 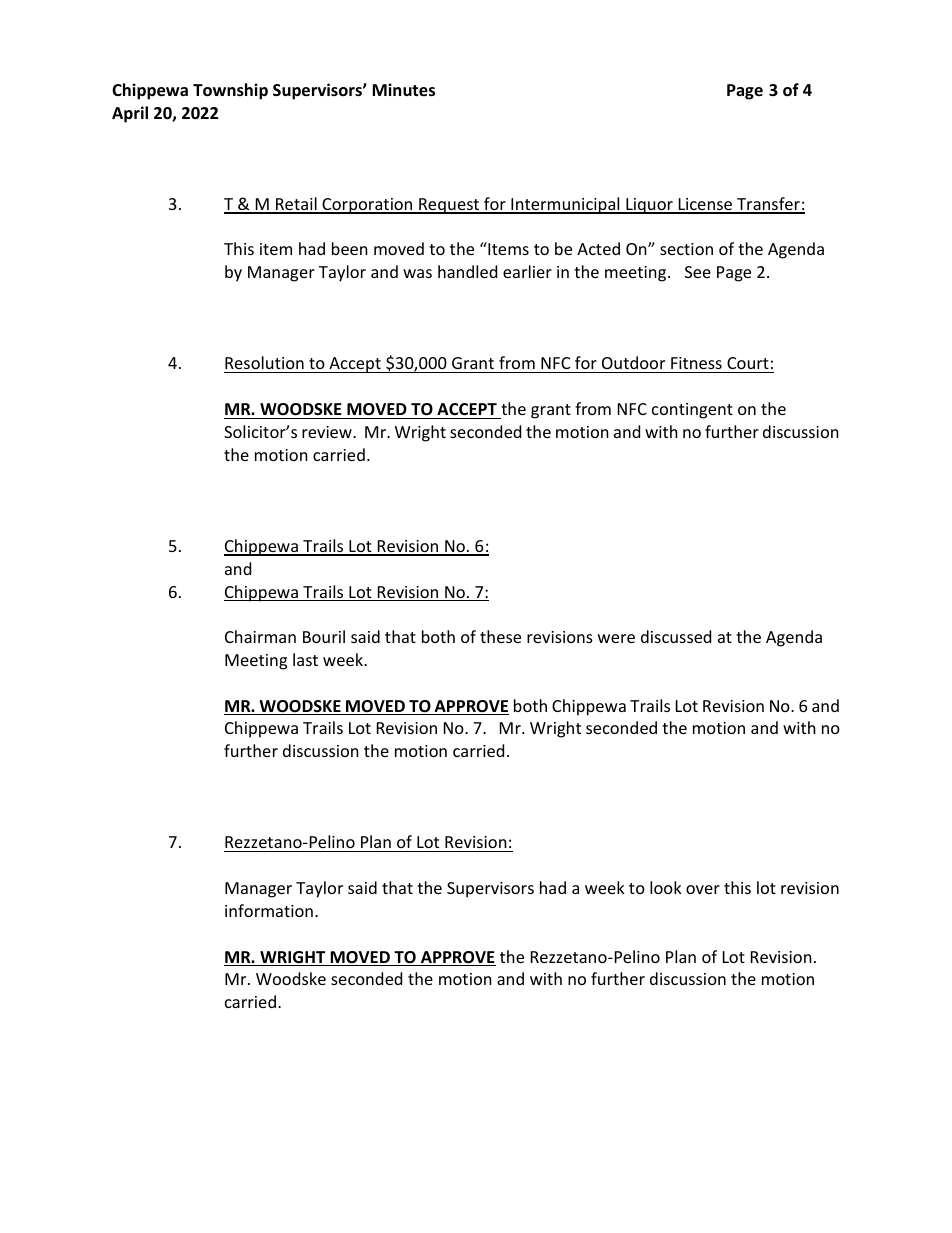 What do you see at coordinates (698, 272) in the page?
I see `See` at bounding box center [698, 272].
